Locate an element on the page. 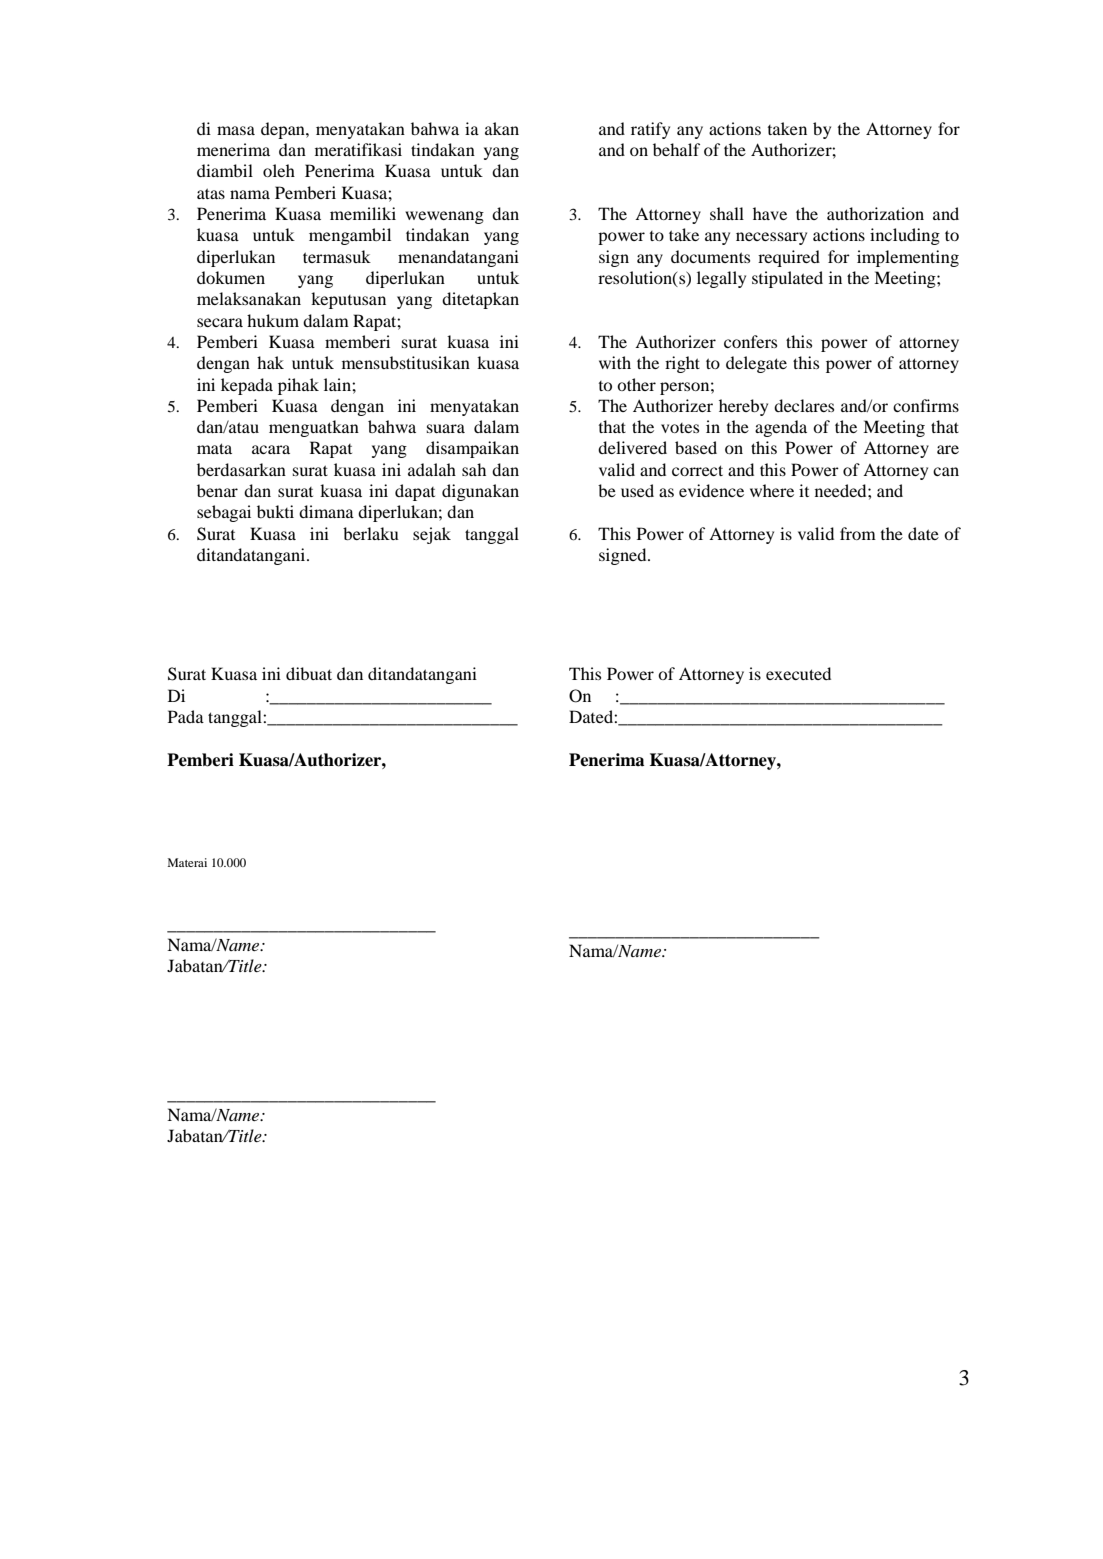 The image size is (1103, 1559). implementing is located at coordinates (908, 258).
